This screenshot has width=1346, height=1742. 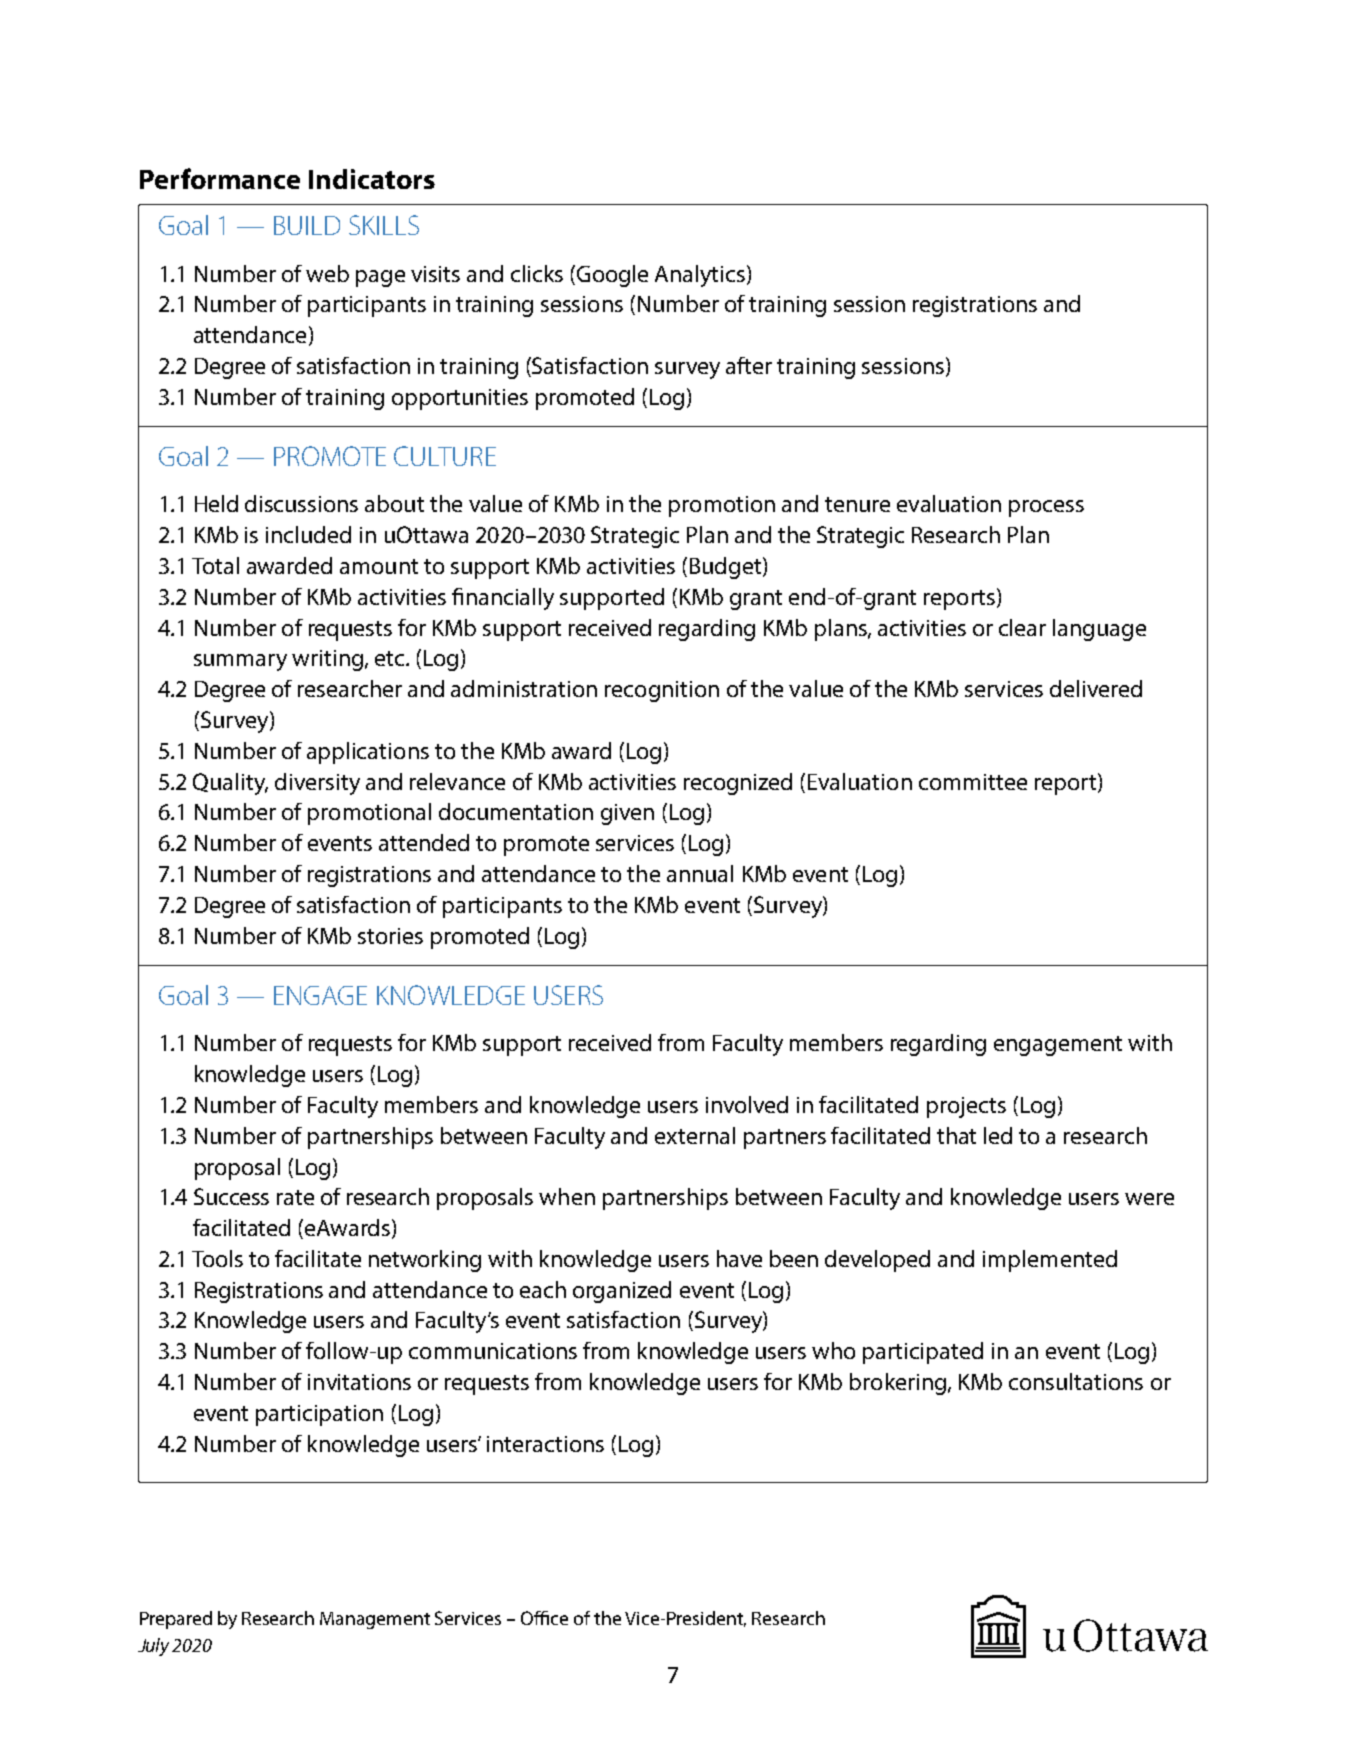 I want to click on Office, so click(x=544, y=1618).
